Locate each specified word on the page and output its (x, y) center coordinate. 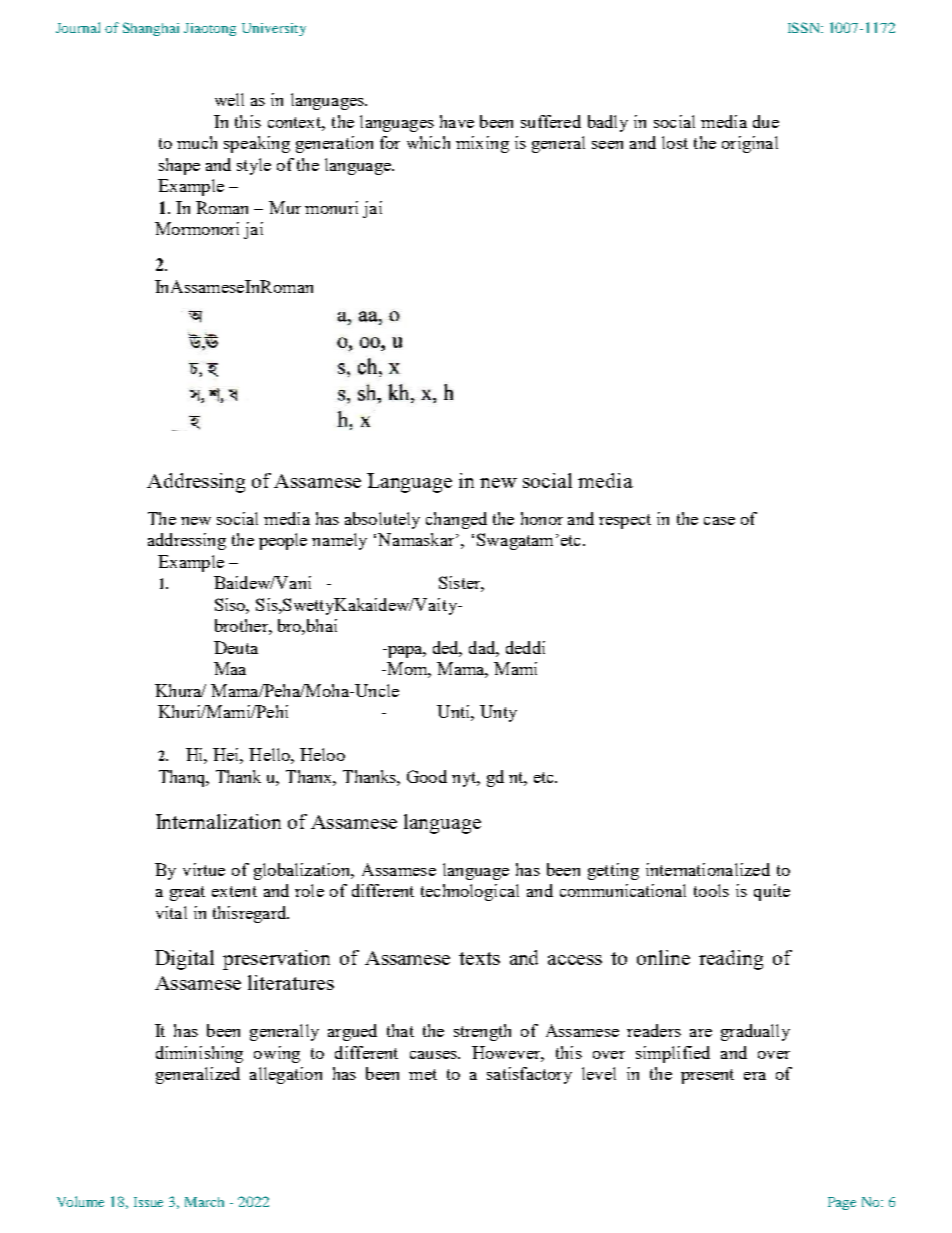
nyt (465, 779)
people (283, 541)
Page (842, 1203)
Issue (148, 1202)
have (457, 121)
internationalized (708, 869)
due (766, 121)
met (423, 1074)
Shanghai (151, 29)
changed (456, 520)
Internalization (218, 821)
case (719, 521)
